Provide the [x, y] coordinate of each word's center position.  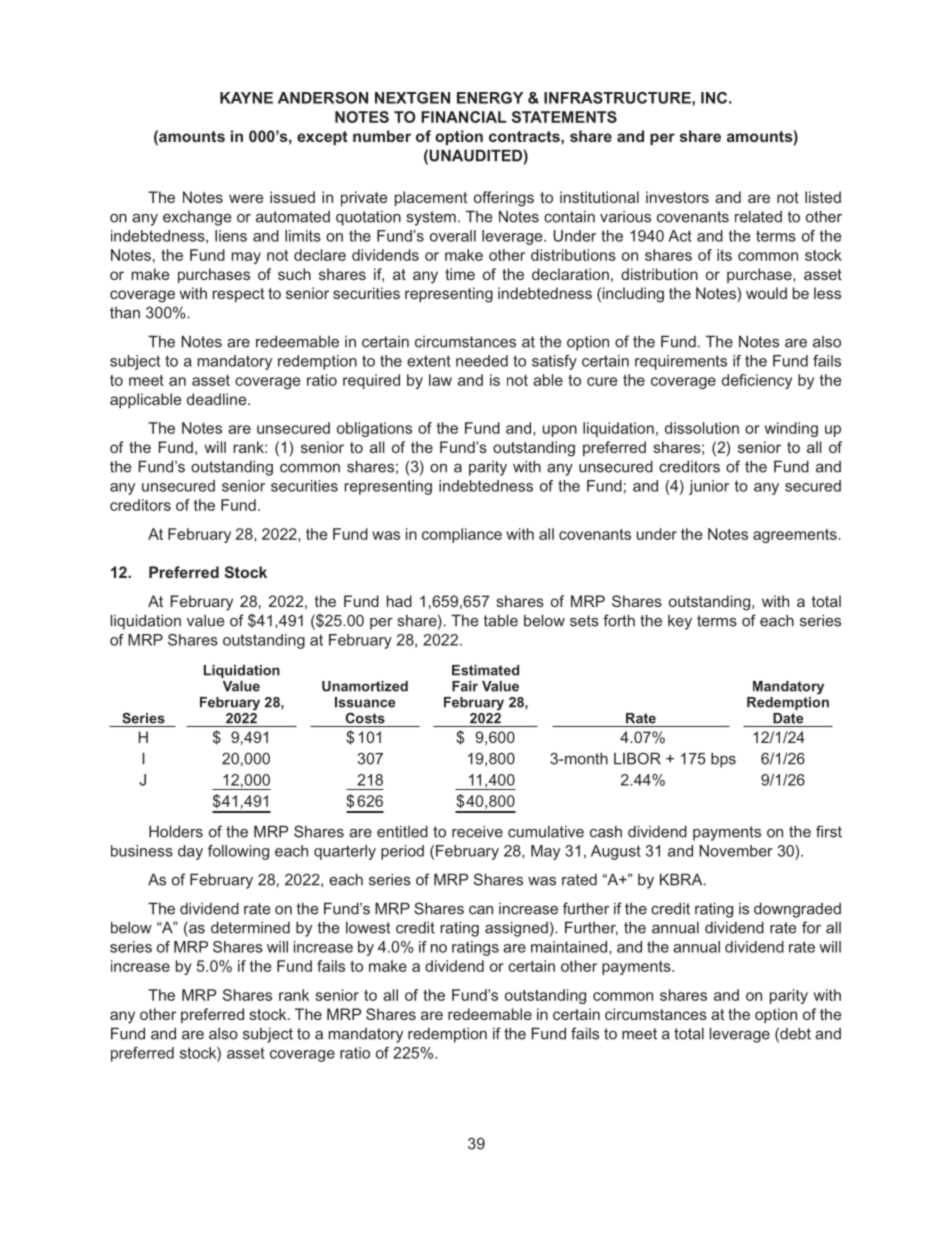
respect [238, 295]
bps [723, 760]
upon [560, 431]
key [680, 622]
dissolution [702, 428]
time [460, 274]
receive [477, 831]
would [766, 293]
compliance [462, 535]
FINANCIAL [464, 117]
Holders [176, 831]
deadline [218, 399]
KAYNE [246, 98]
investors [677, 197]
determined [250, 927]
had [399, 601]
